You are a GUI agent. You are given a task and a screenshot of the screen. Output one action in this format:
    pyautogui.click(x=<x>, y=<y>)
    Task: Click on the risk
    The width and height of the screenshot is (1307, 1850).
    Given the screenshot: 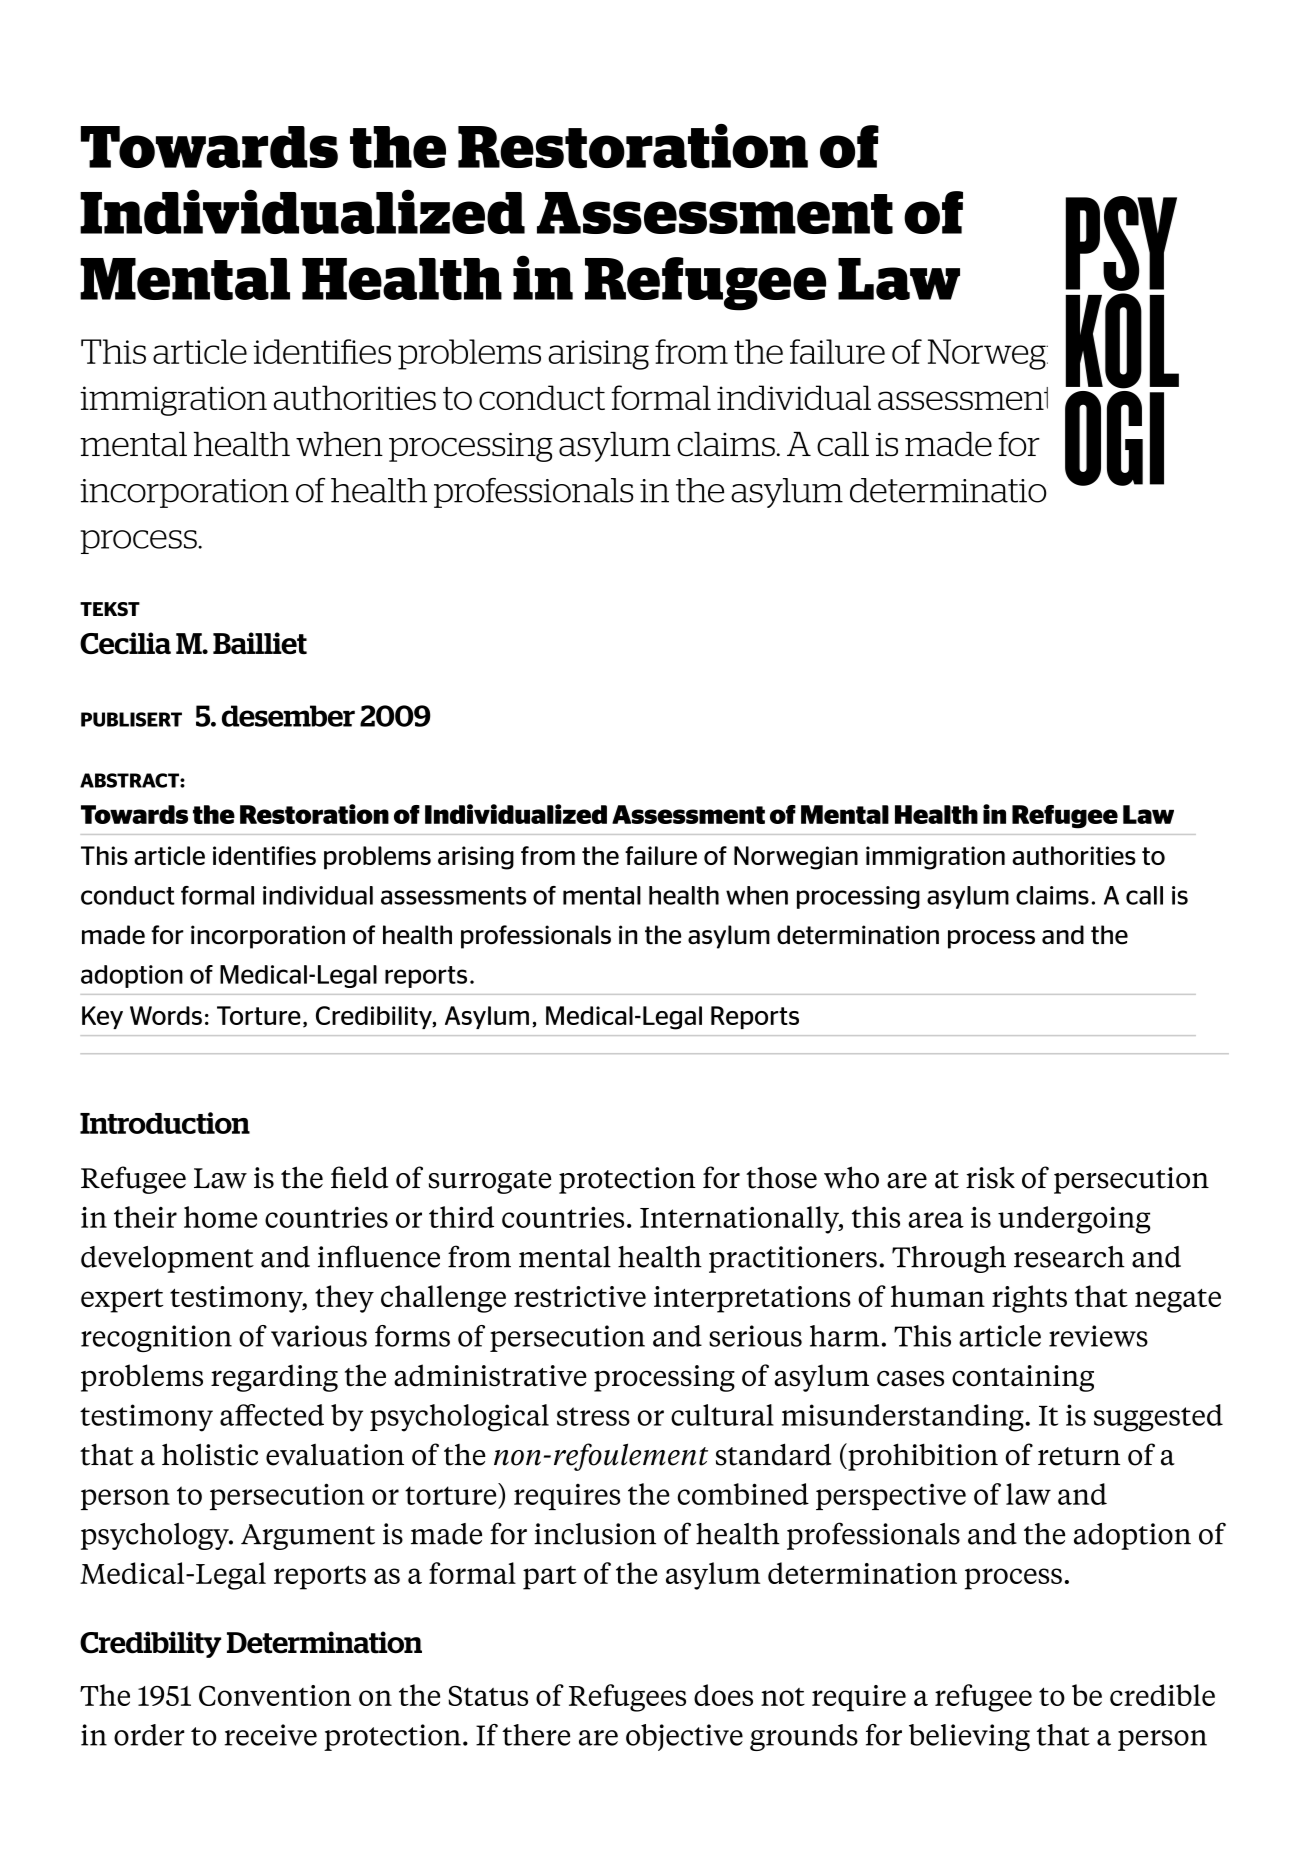 What is the action you would take?
    pyautogui.click(x=990, y=1178)
